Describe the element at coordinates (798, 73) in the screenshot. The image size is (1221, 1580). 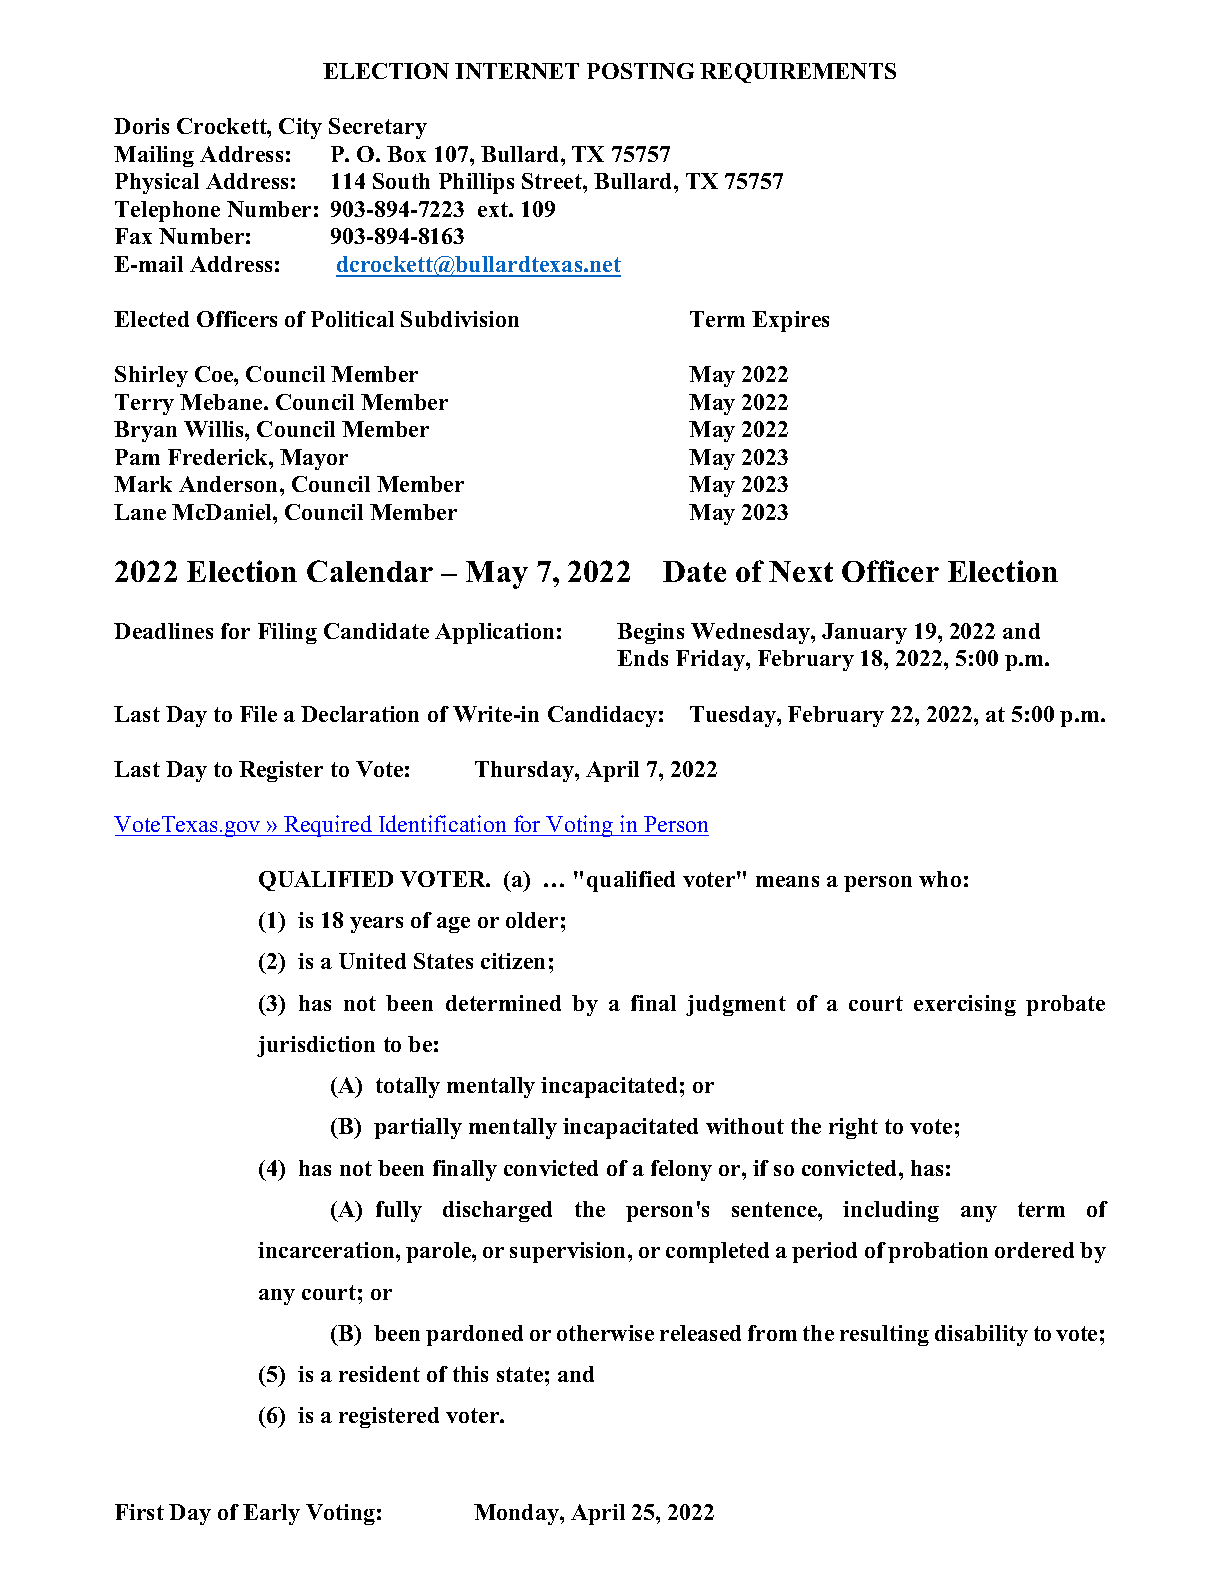
I see `REQUIREMENTS` at that location.
